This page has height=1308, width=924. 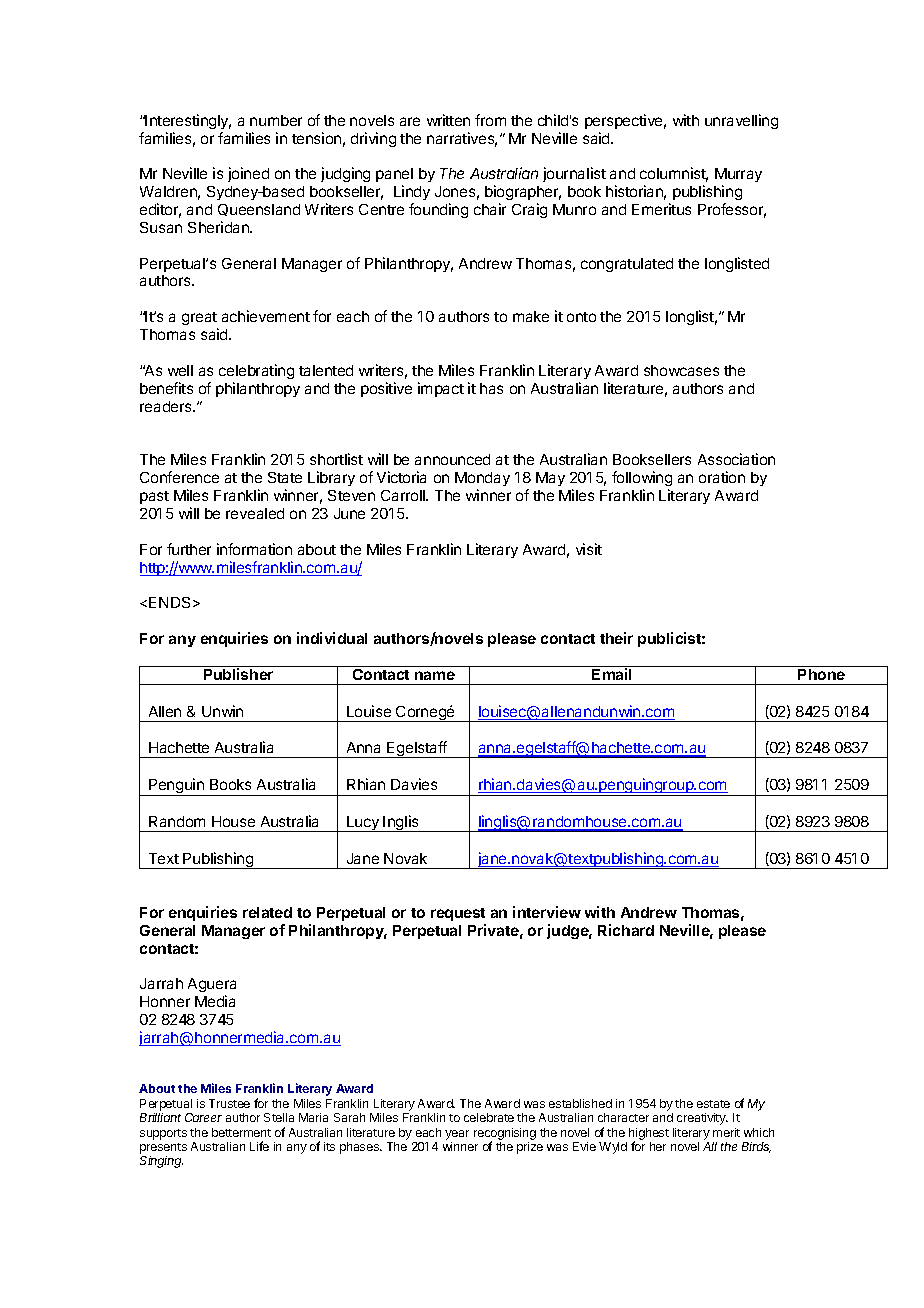 I want to click on written, so click(x=448, y=120).
